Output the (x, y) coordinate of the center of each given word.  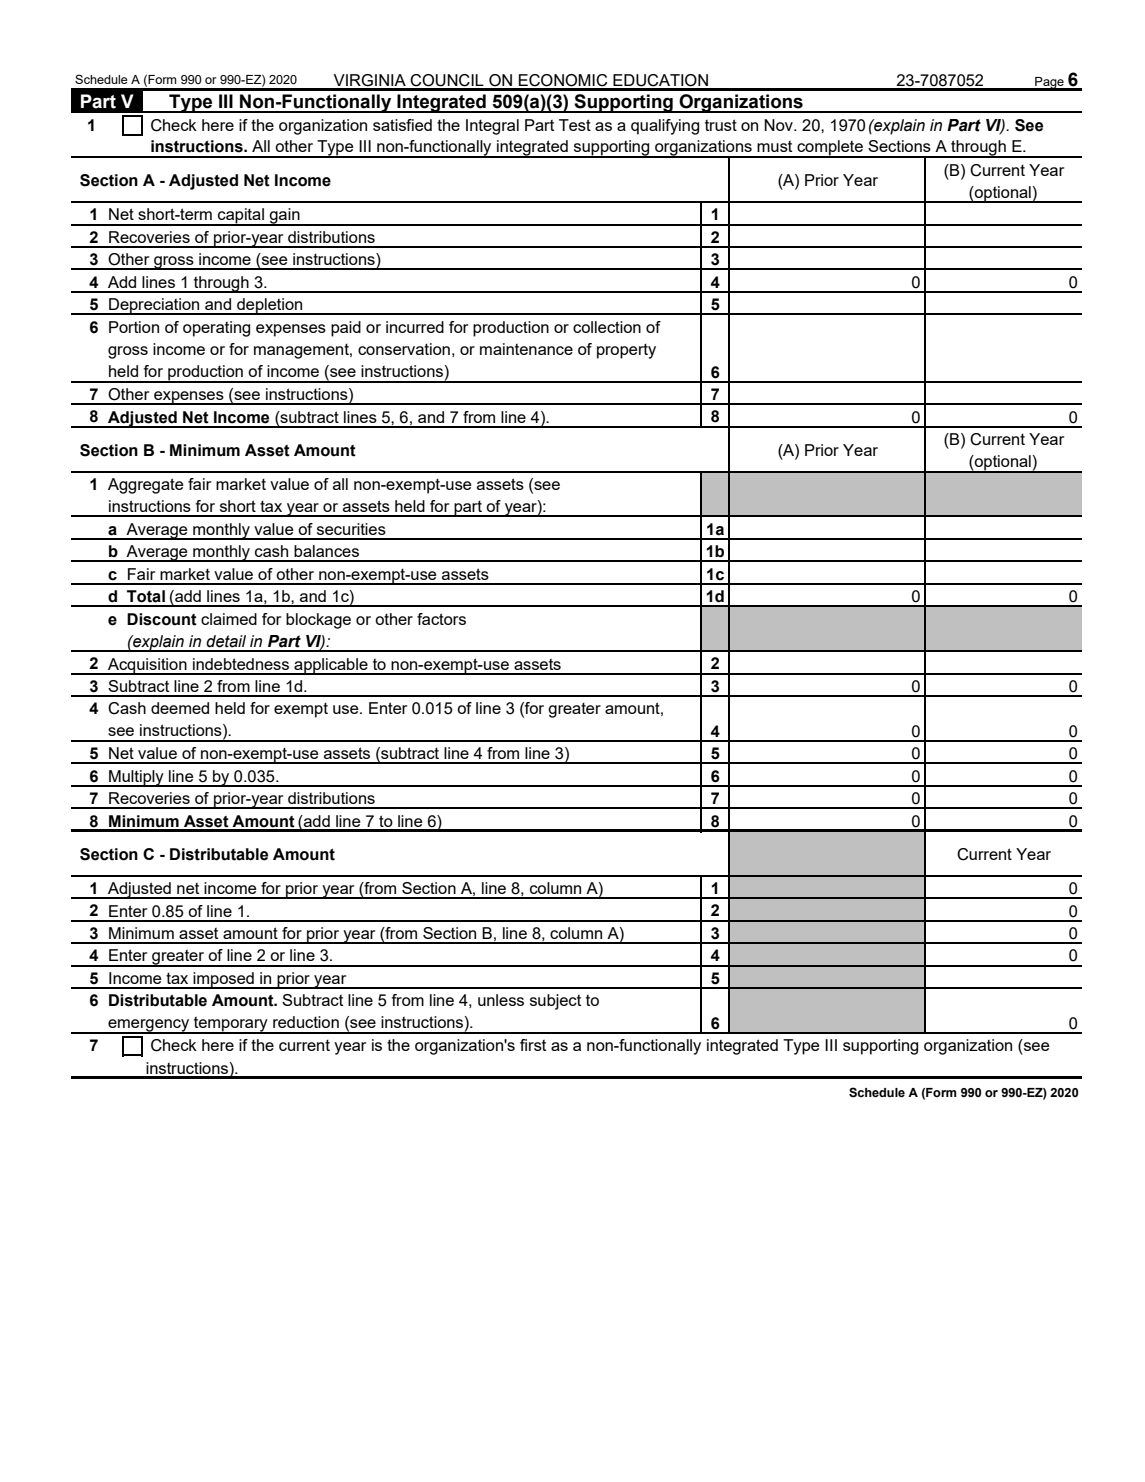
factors (441, 619)
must (774, 146)
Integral (492, 127)
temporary (231, 1025)
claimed (229, 619)
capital (241, 217)
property (626, 351)
